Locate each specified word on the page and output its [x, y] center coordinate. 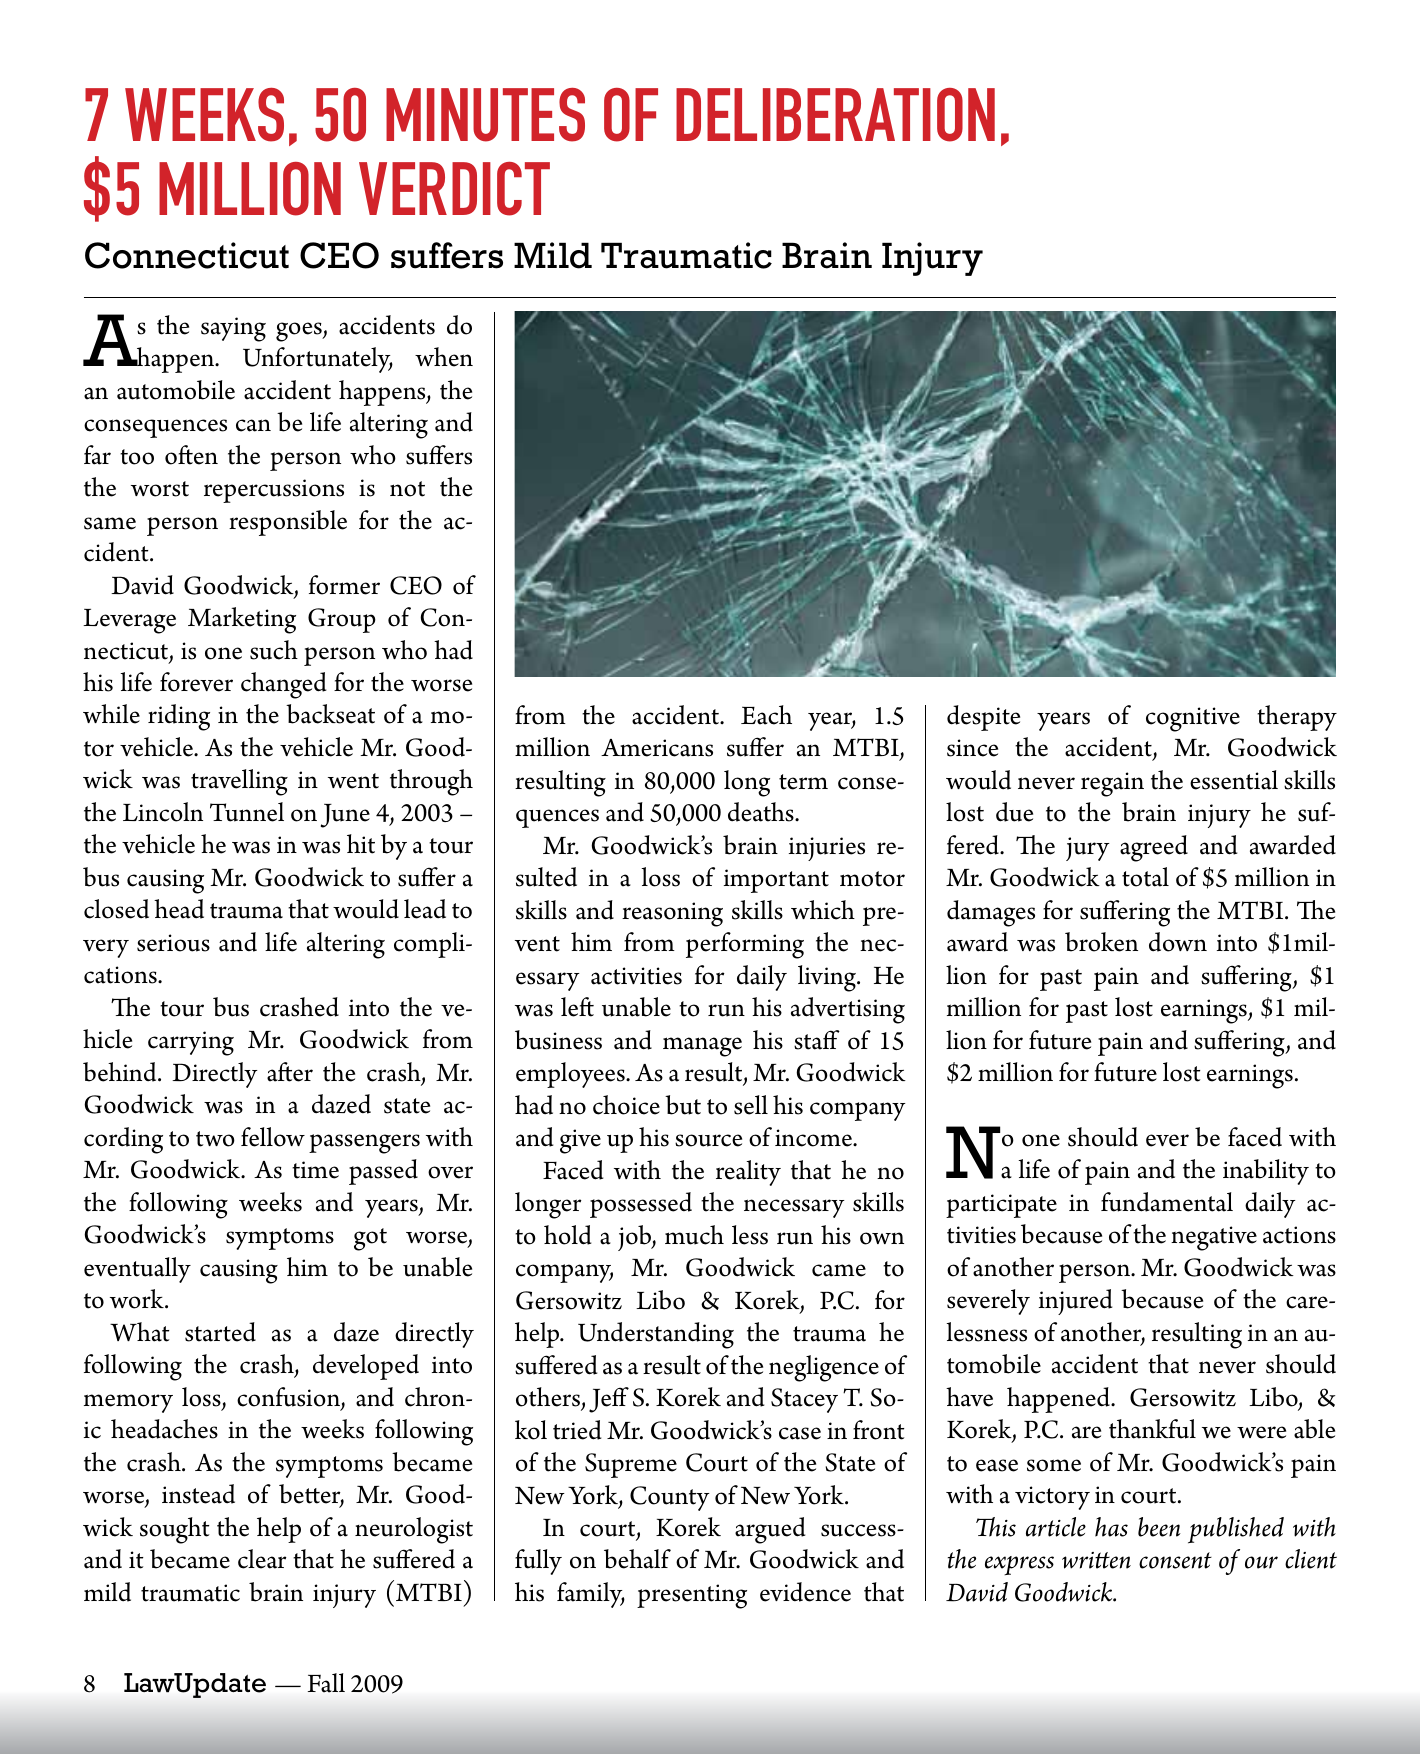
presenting [692, 1596]
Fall [326, 1683]
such [274, 650]
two [215, 1139]
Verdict [454, 189]
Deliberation [835, 115]
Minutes [485, 115]
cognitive [1193, 719]
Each [766, 715]
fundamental [1167, 1202]
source [708, 1140]
